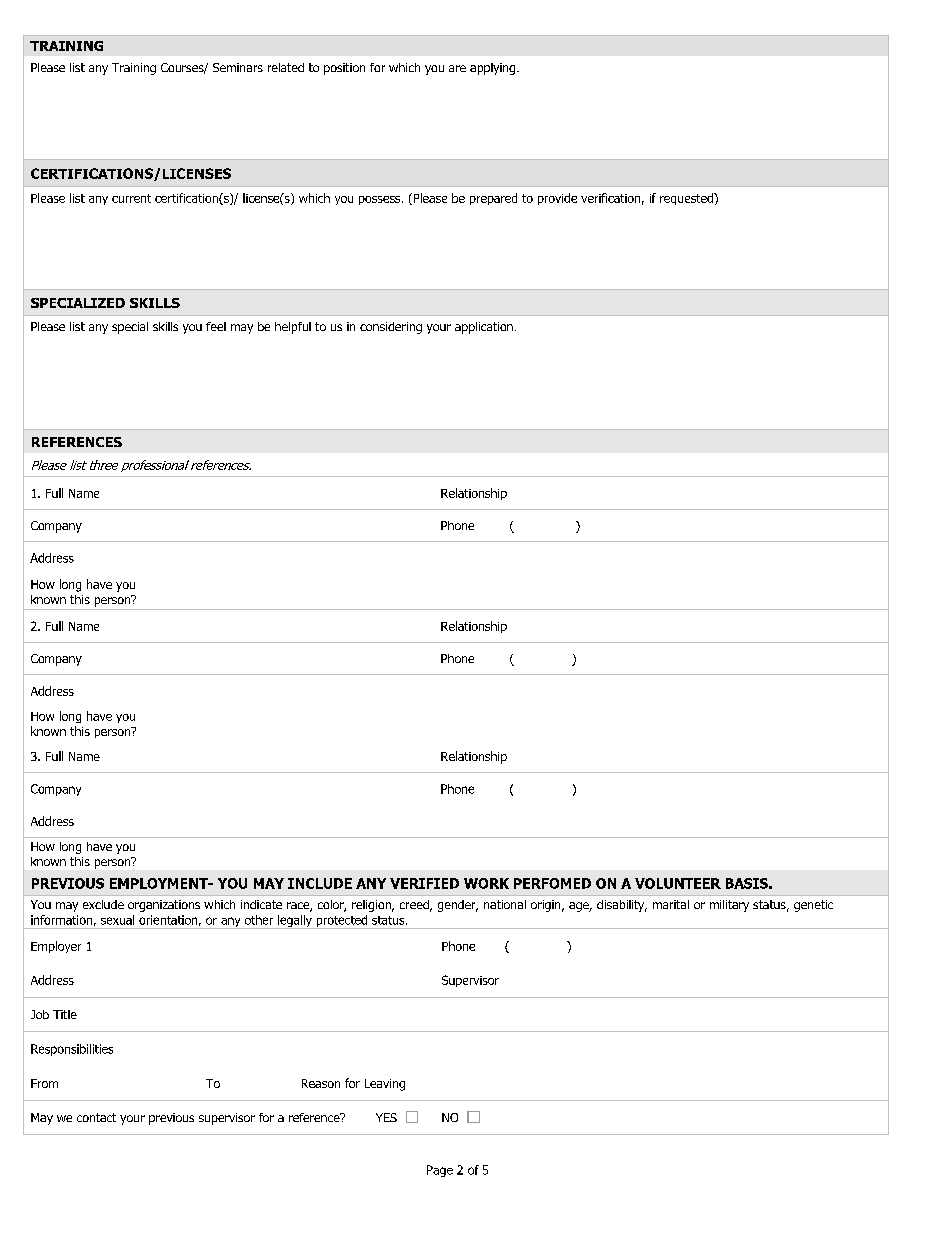 This screenshot has width=952, height=1233. What do you see at coordinates (484, 328) in the screenshot?
I see `application` at bounding box center [484, 328].
